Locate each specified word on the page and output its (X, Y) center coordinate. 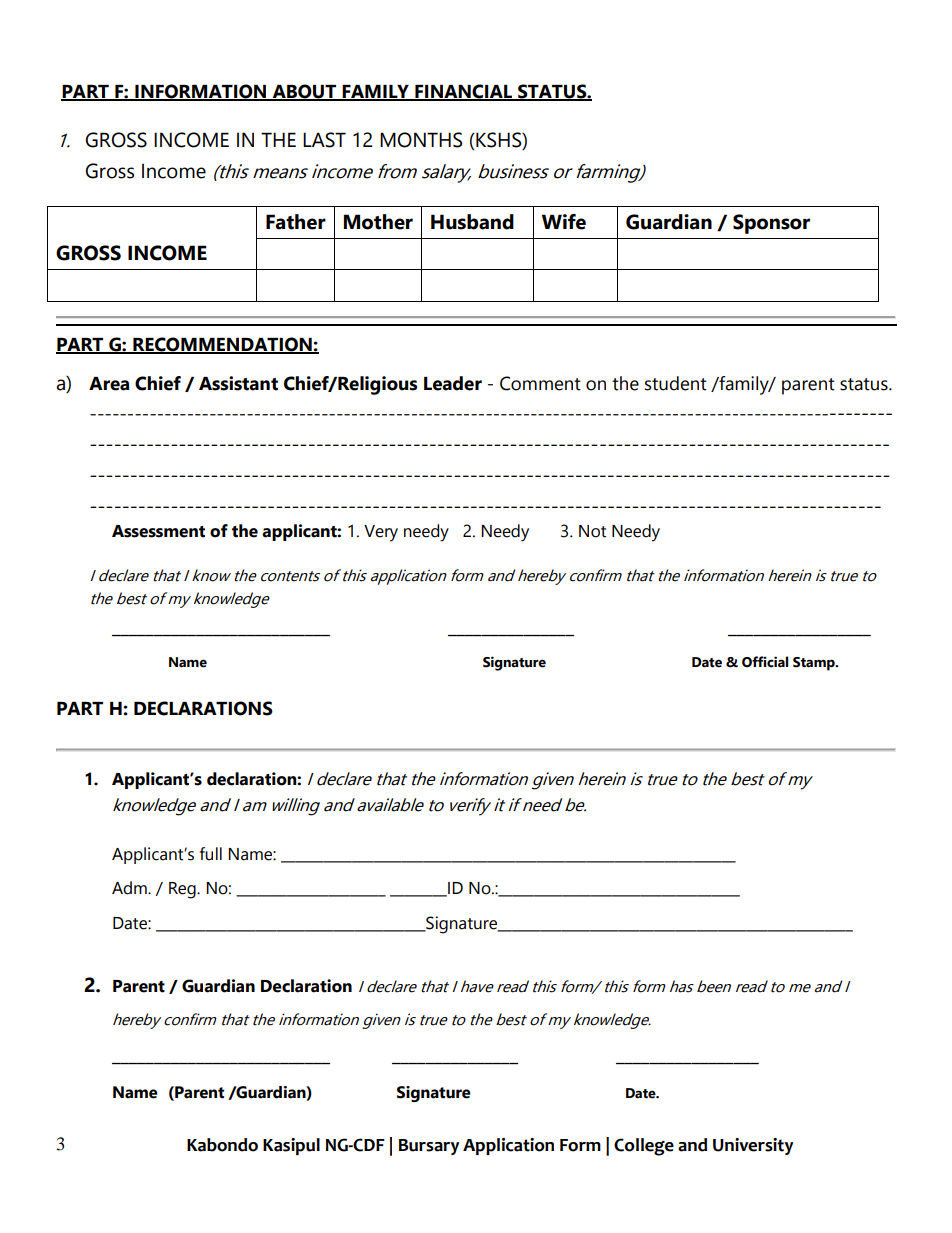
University (753, 1146)
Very (381, 533)
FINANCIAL (464, 92)
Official (765, 662)
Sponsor (771, 224)
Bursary (429, 1147)
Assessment (158, 531)
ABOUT (304, 92)
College (644, 1147)
